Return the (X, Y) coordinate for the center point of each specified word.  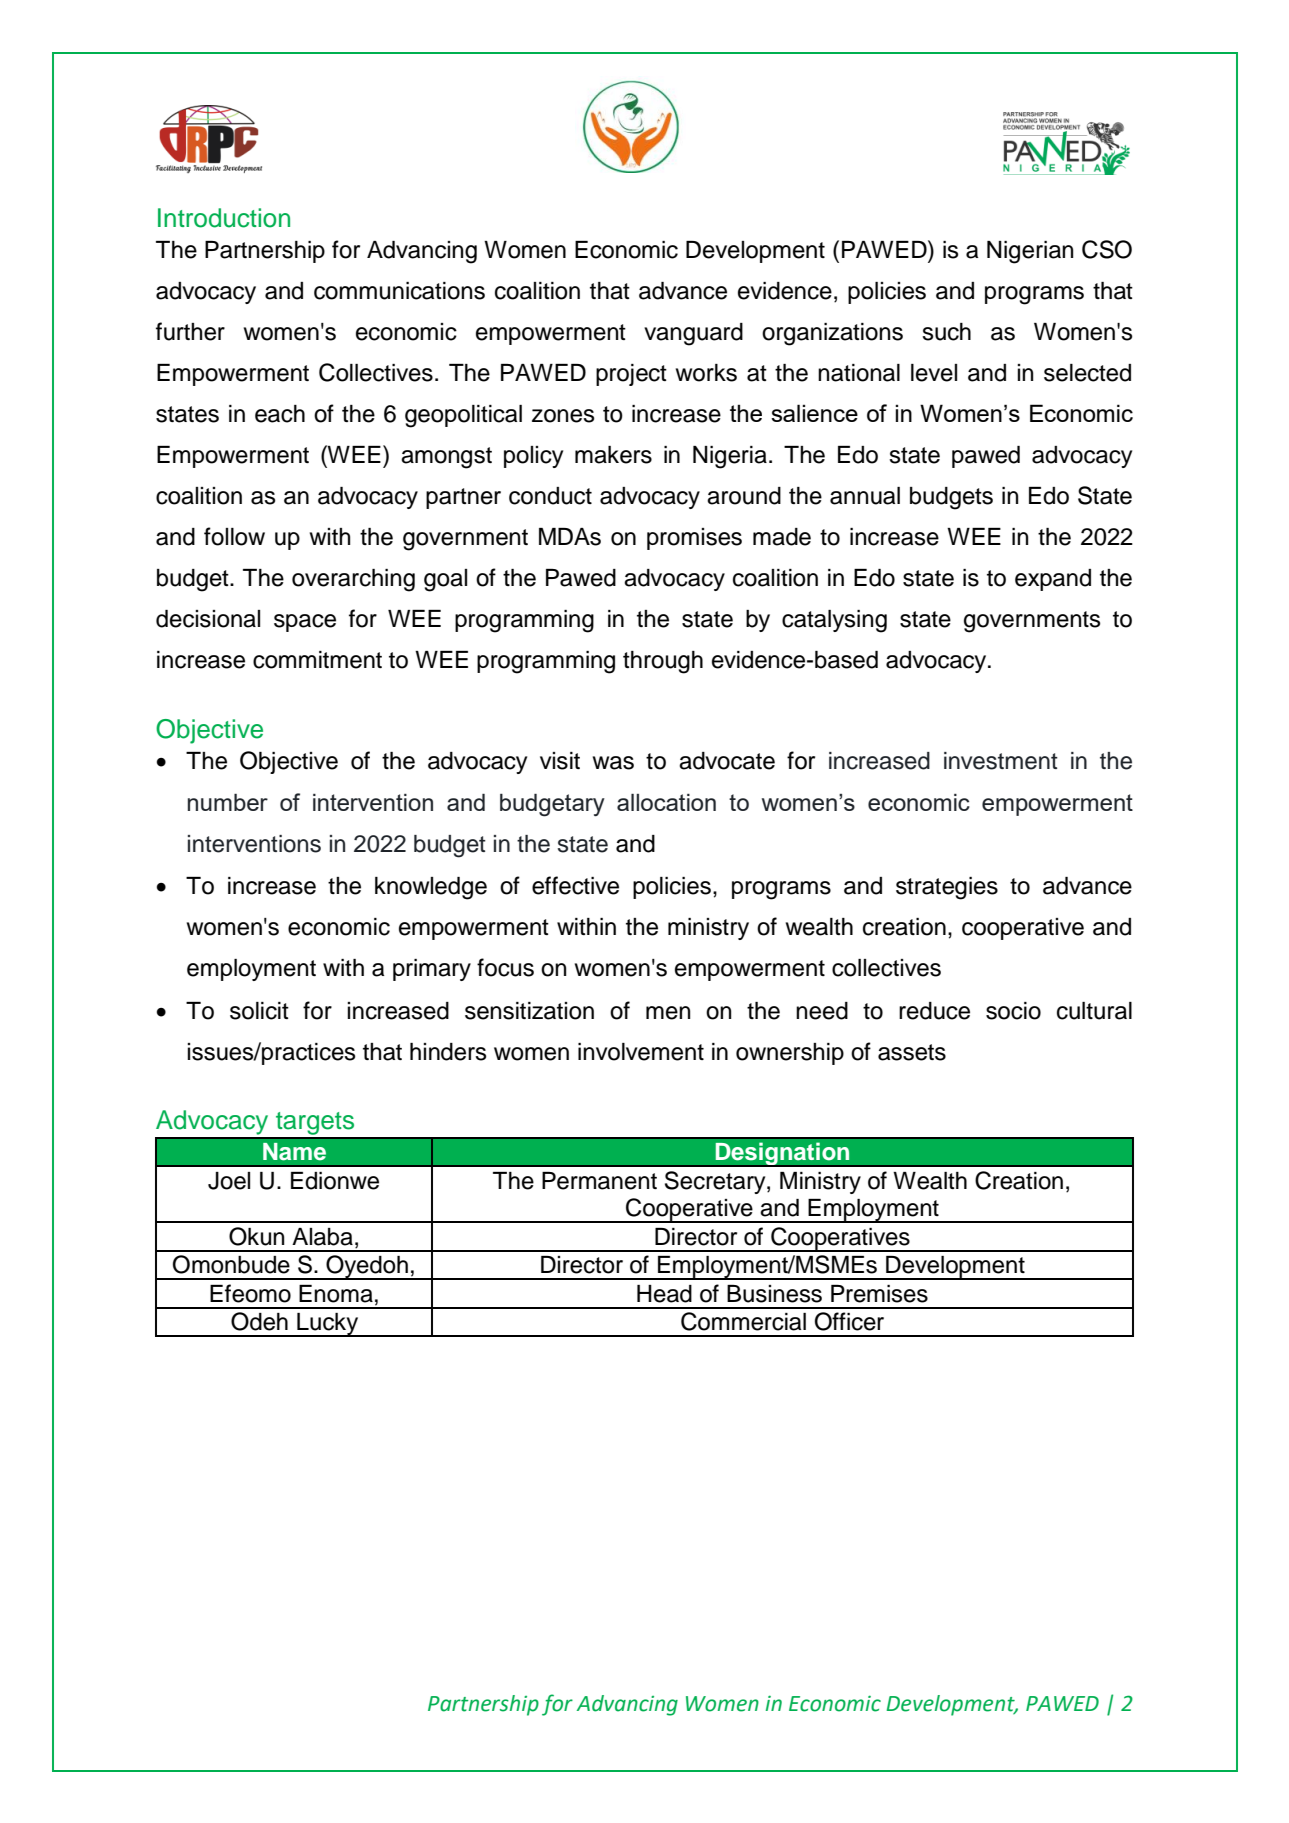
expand (1053, 580)
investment (1001, 761)
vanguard (693, 334)
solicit (259, 1011)
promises (694, 539)
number (228, 802)
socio (1013, 1011)
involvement (641, 1052)
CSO (1107, 249)
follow (234, 536)
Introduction (224, 218)
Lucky (328, 1325)
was (613, 763)
